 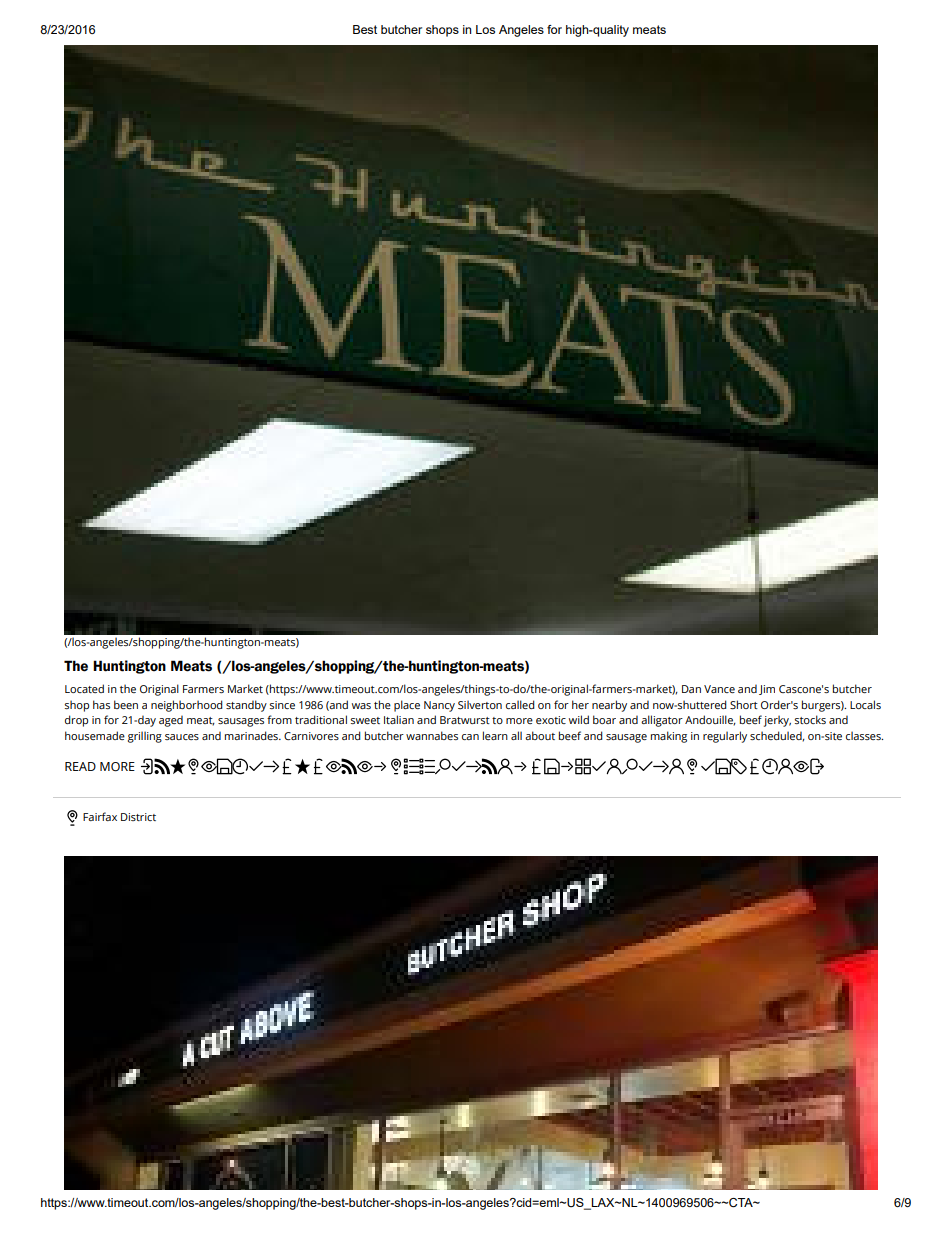 I want to click on Fairfax, so click(x=100, y=816).
